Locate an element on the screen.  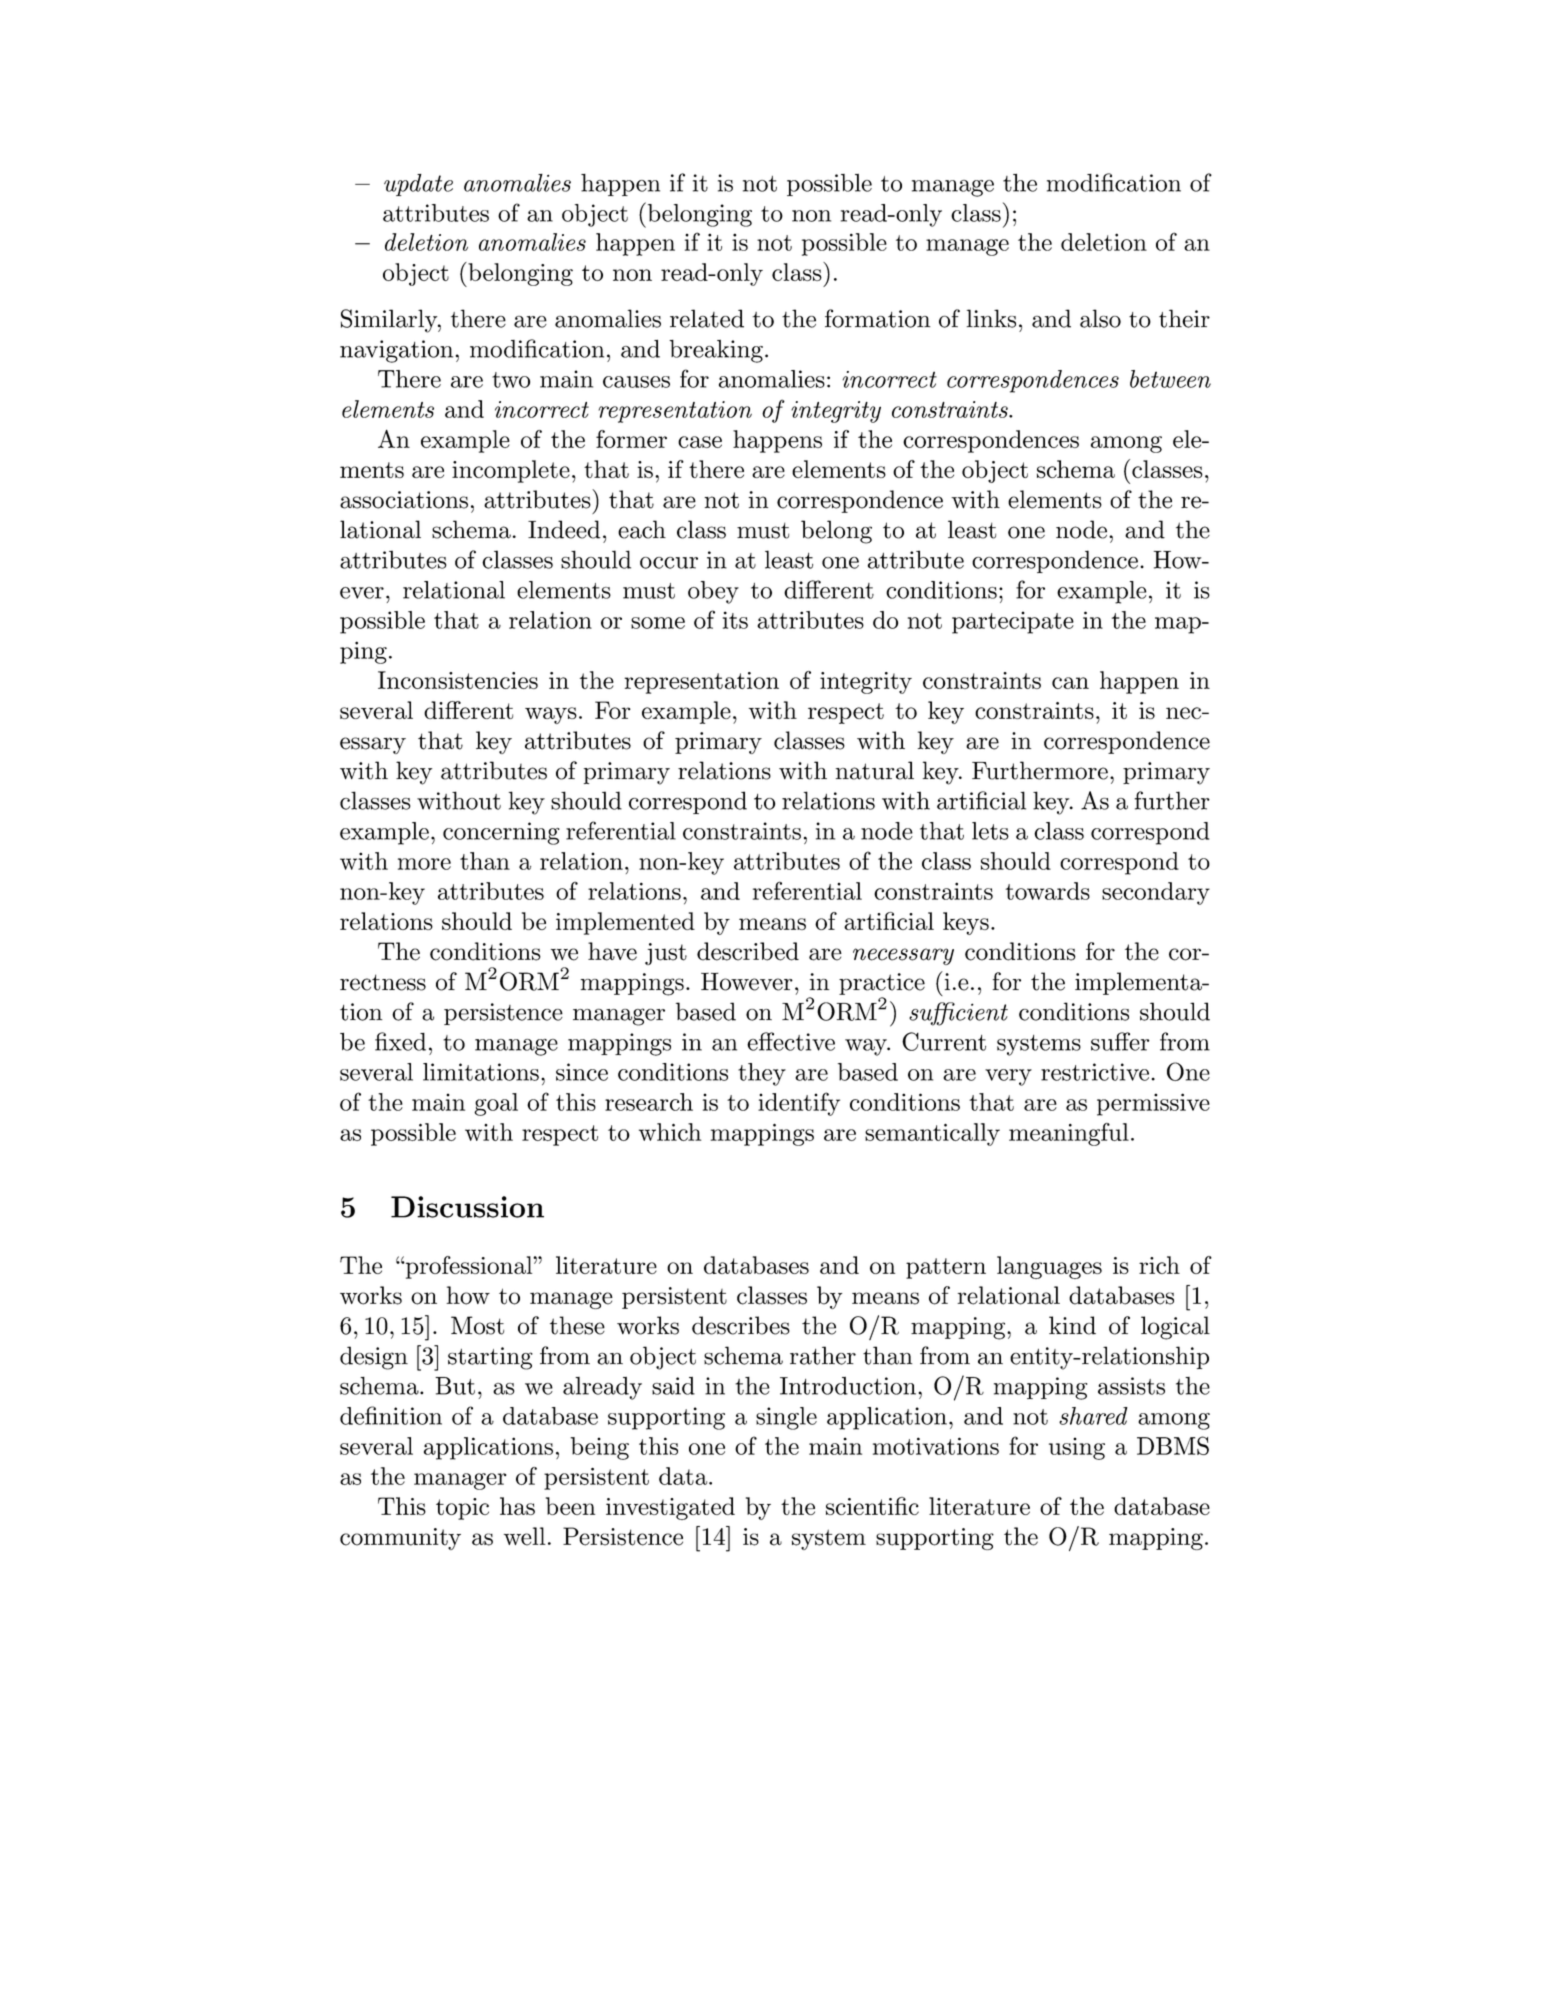
they is located at coordinates (762, 1074).
